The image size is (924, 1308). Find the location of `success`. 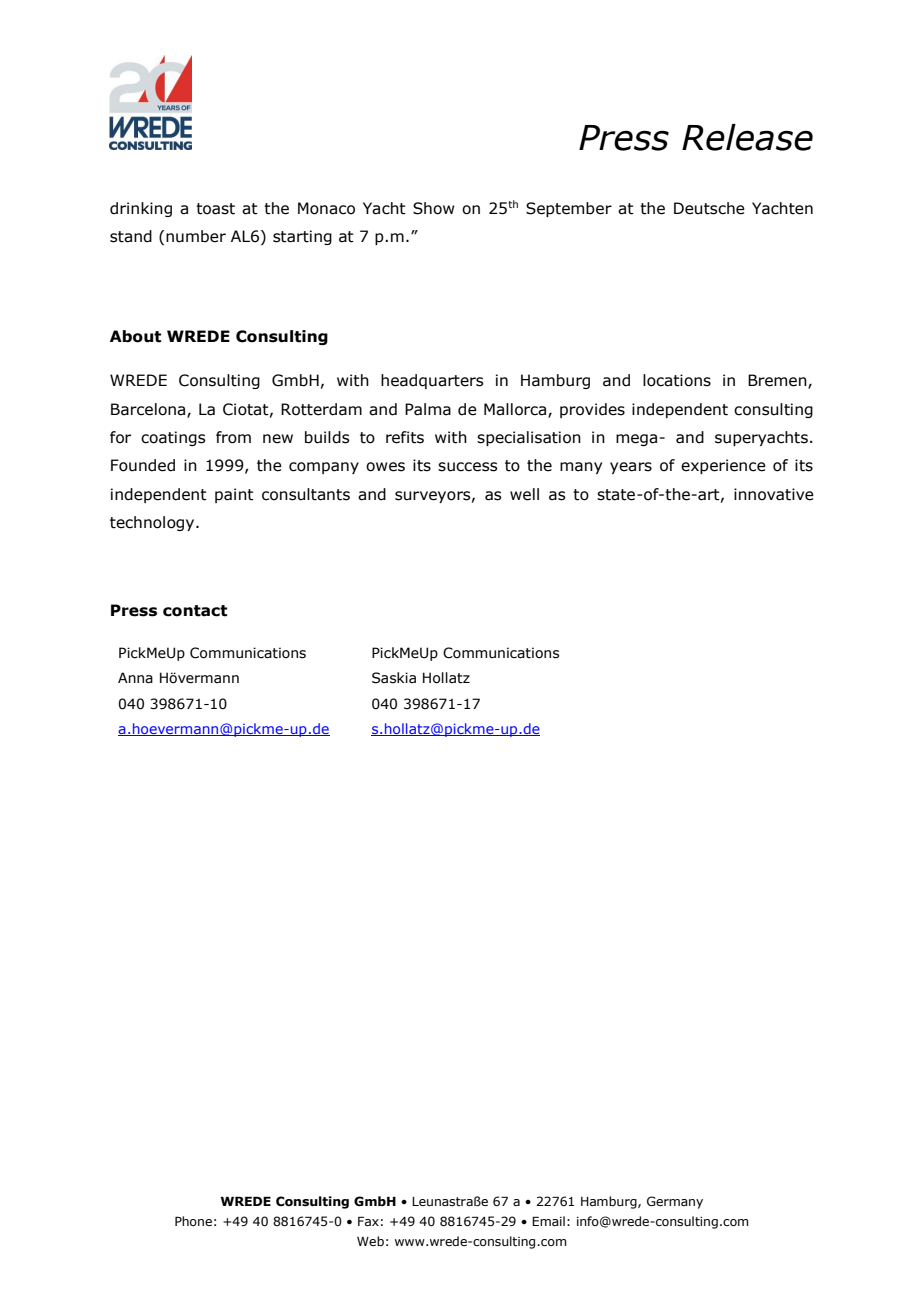

success is located at coordinates (467, 467).
